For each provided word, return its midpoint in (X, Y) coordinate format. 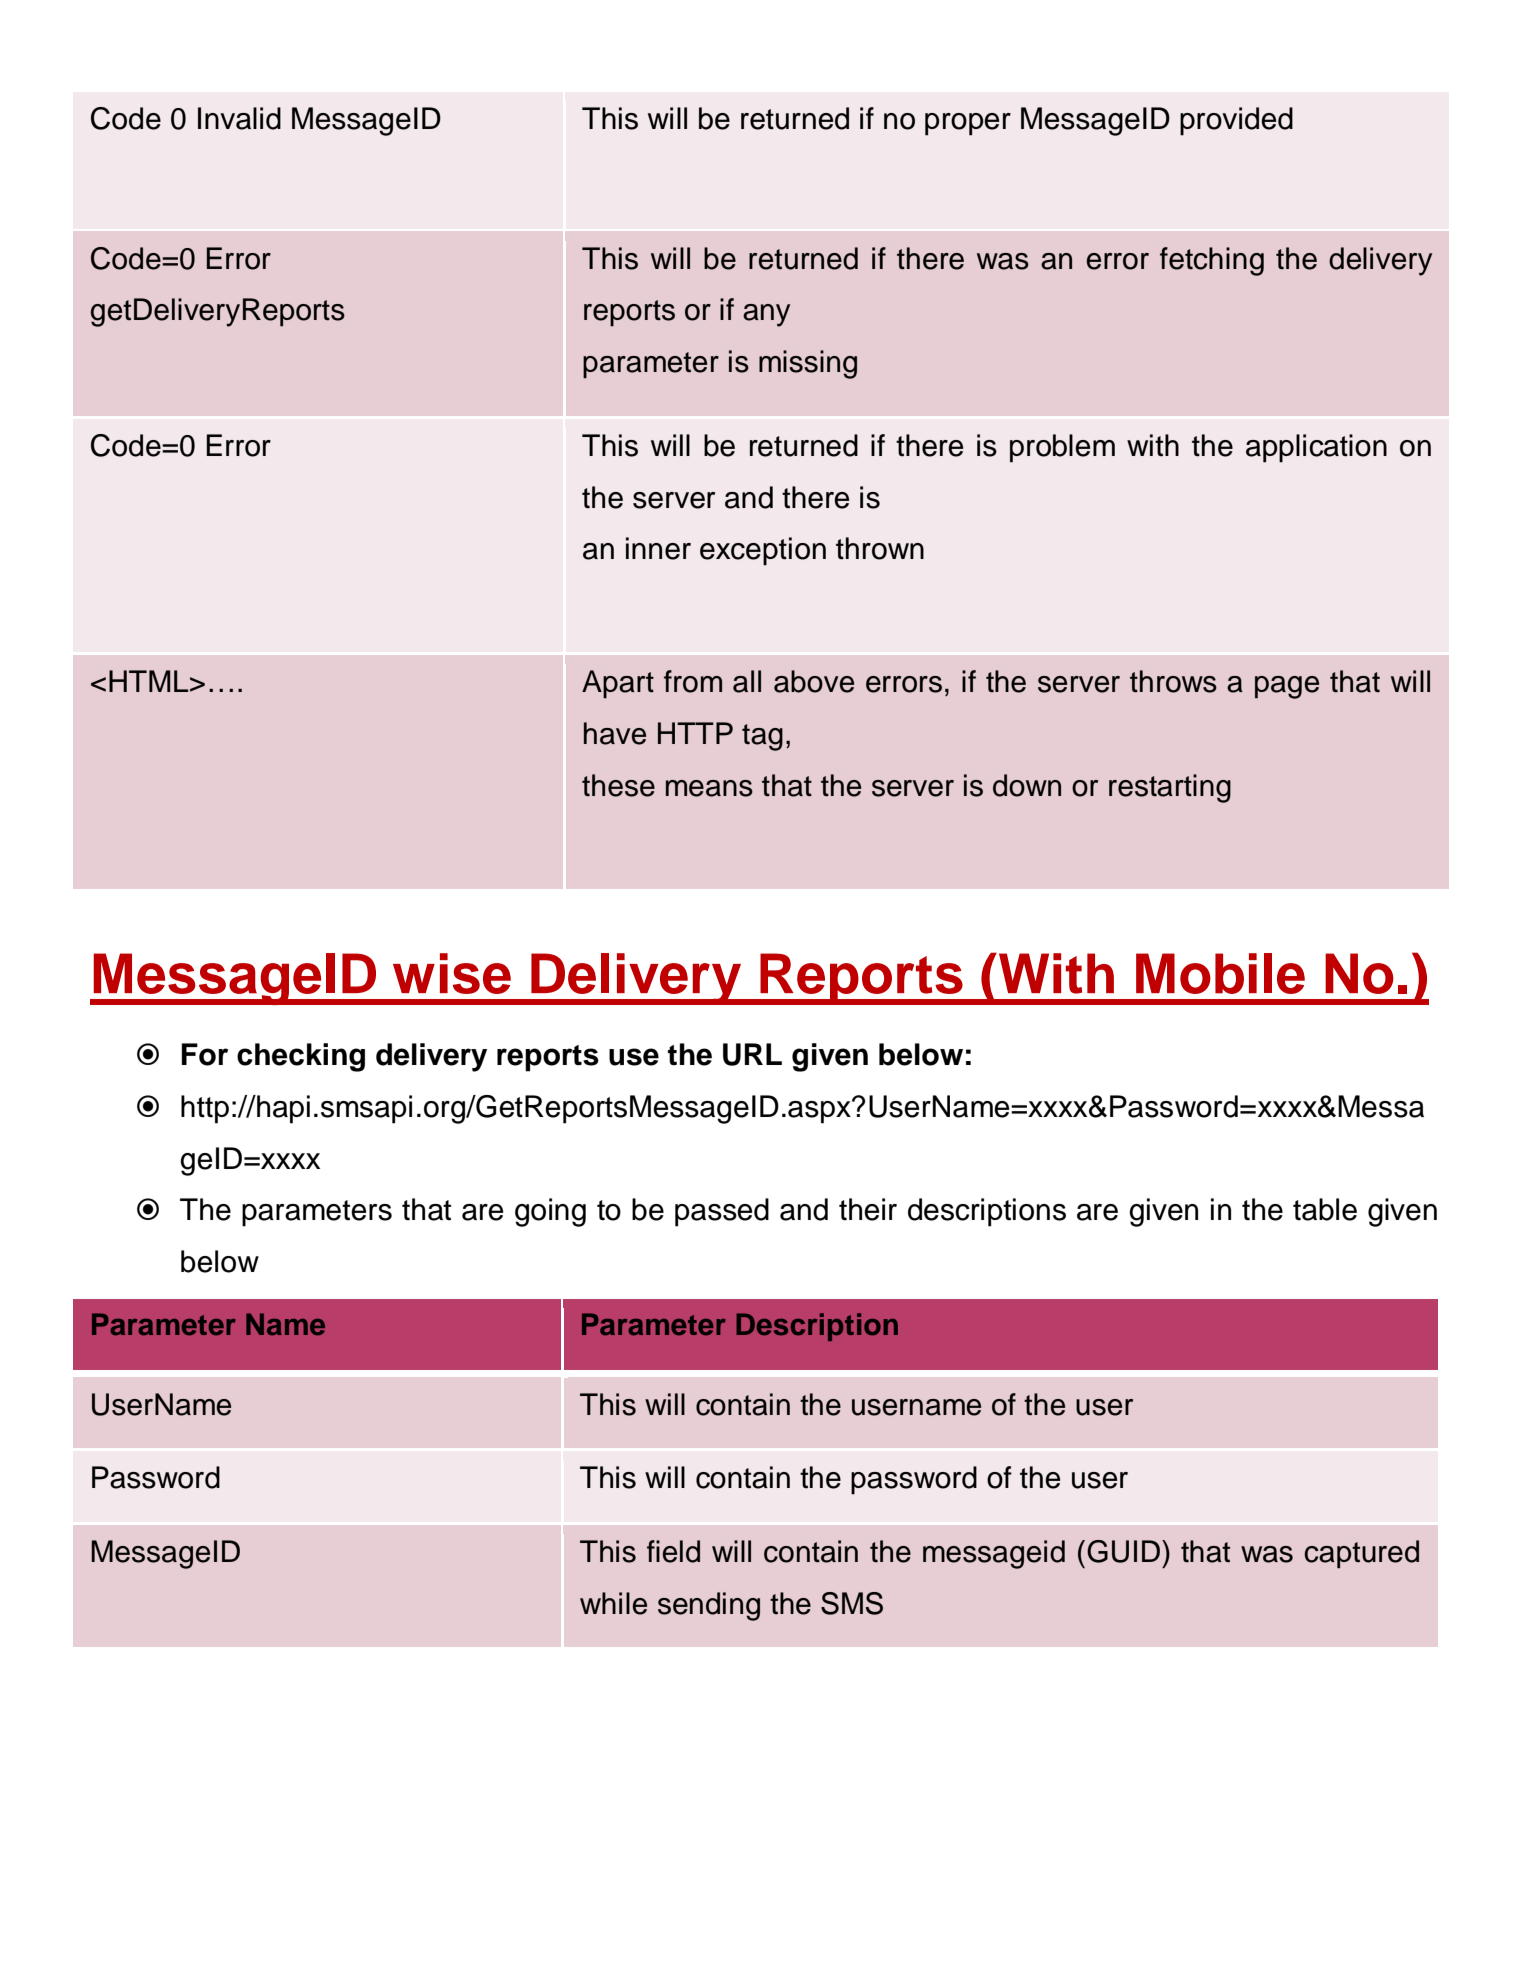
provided (1236, 121)
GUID (1123, 1551)
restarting (1170, 788)
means (709, 788)
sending (709, 1606)
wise (452, 973)
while (613, 1603)
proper (968, 124)
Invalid (239, 118)
